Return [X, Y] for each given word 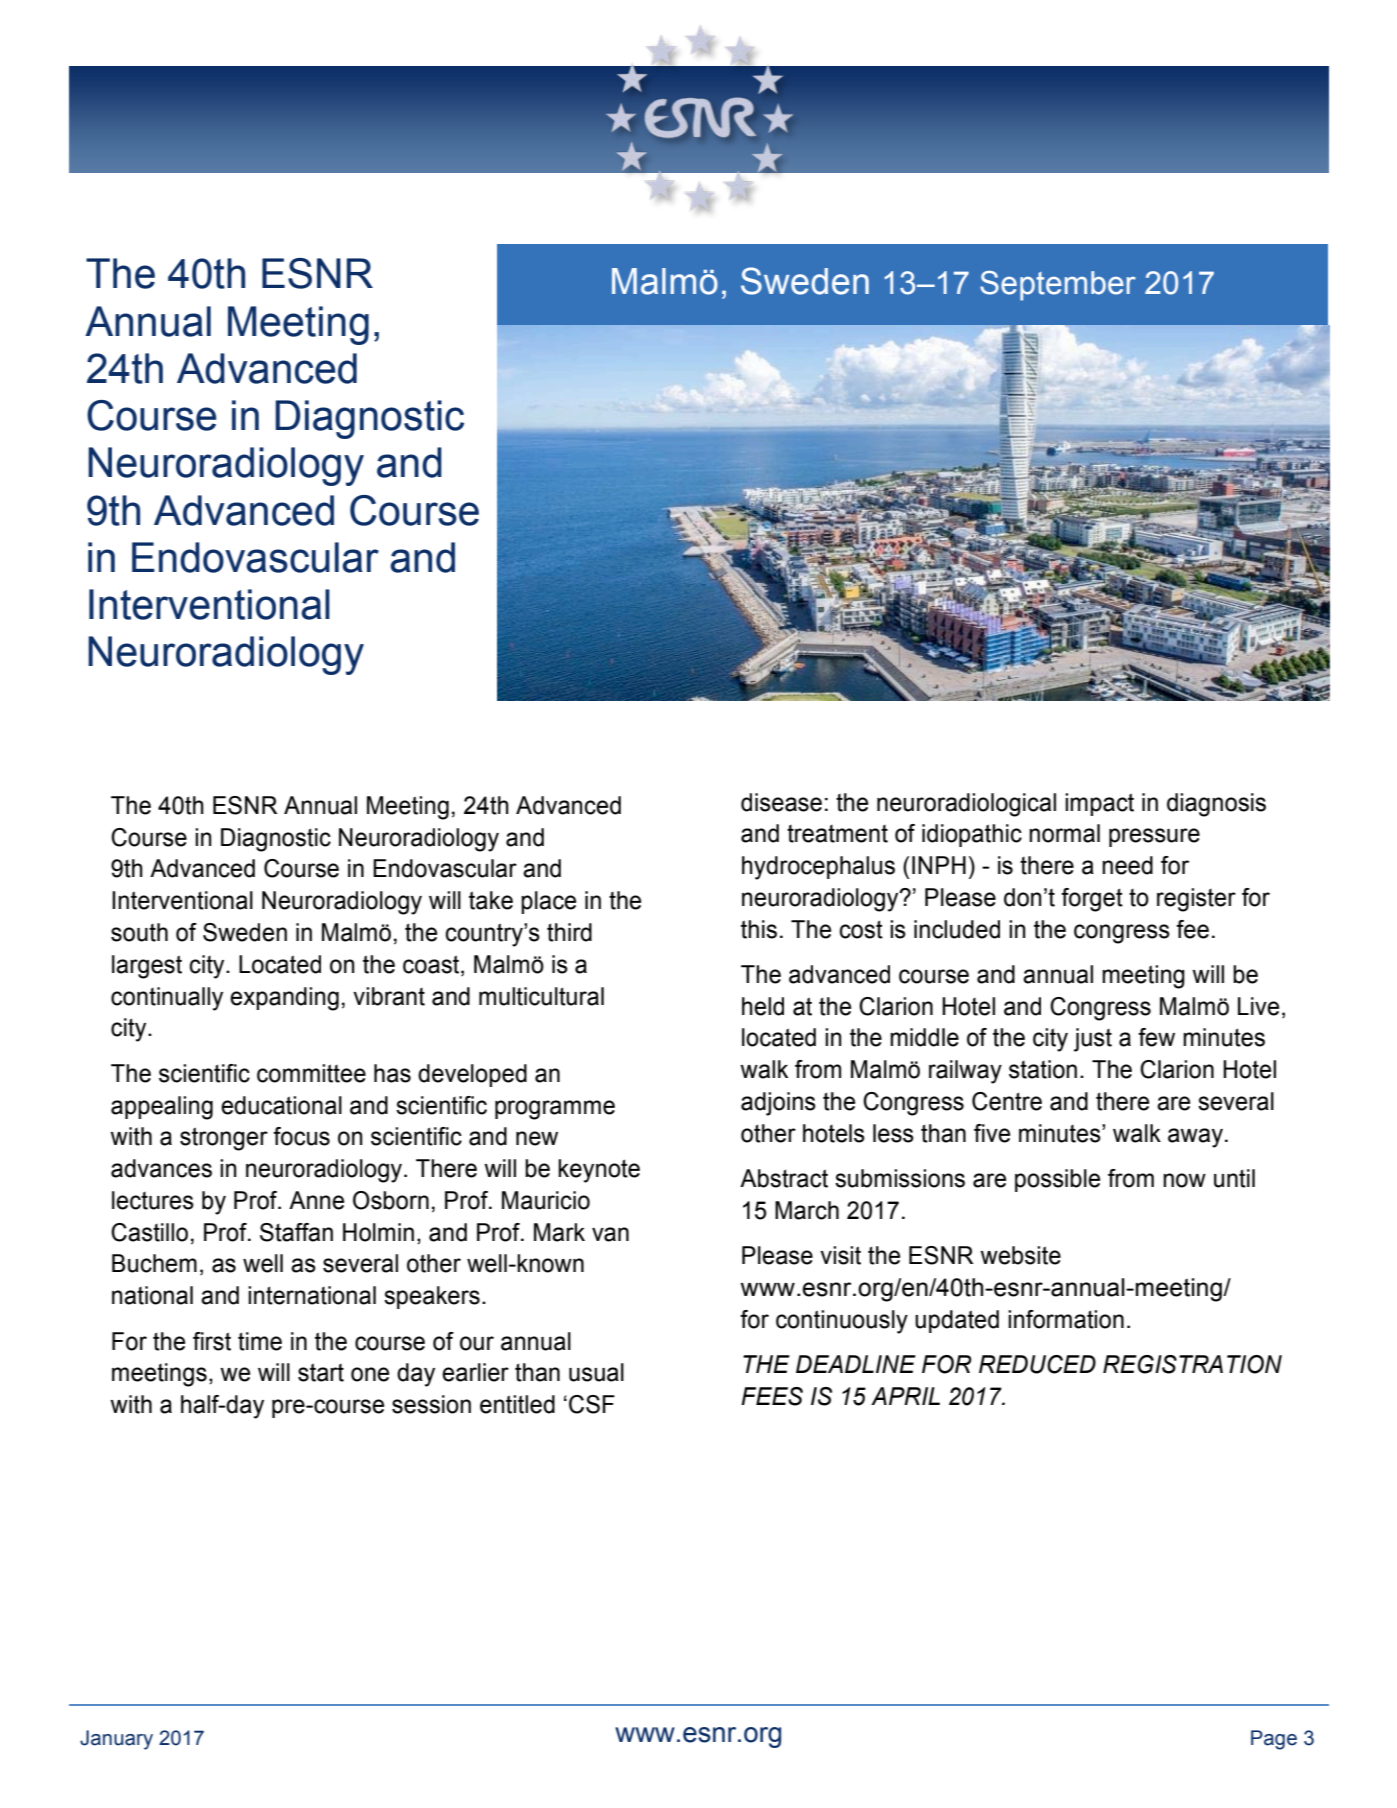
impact [1099, 804]
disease [781, 802]
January [116, 1740]
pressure [1154, 837]
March [807, 1210]
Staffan [296, 1232]
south [139, 932]
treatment [837, 834]
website [1020, 1255]
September [1058, 286]
